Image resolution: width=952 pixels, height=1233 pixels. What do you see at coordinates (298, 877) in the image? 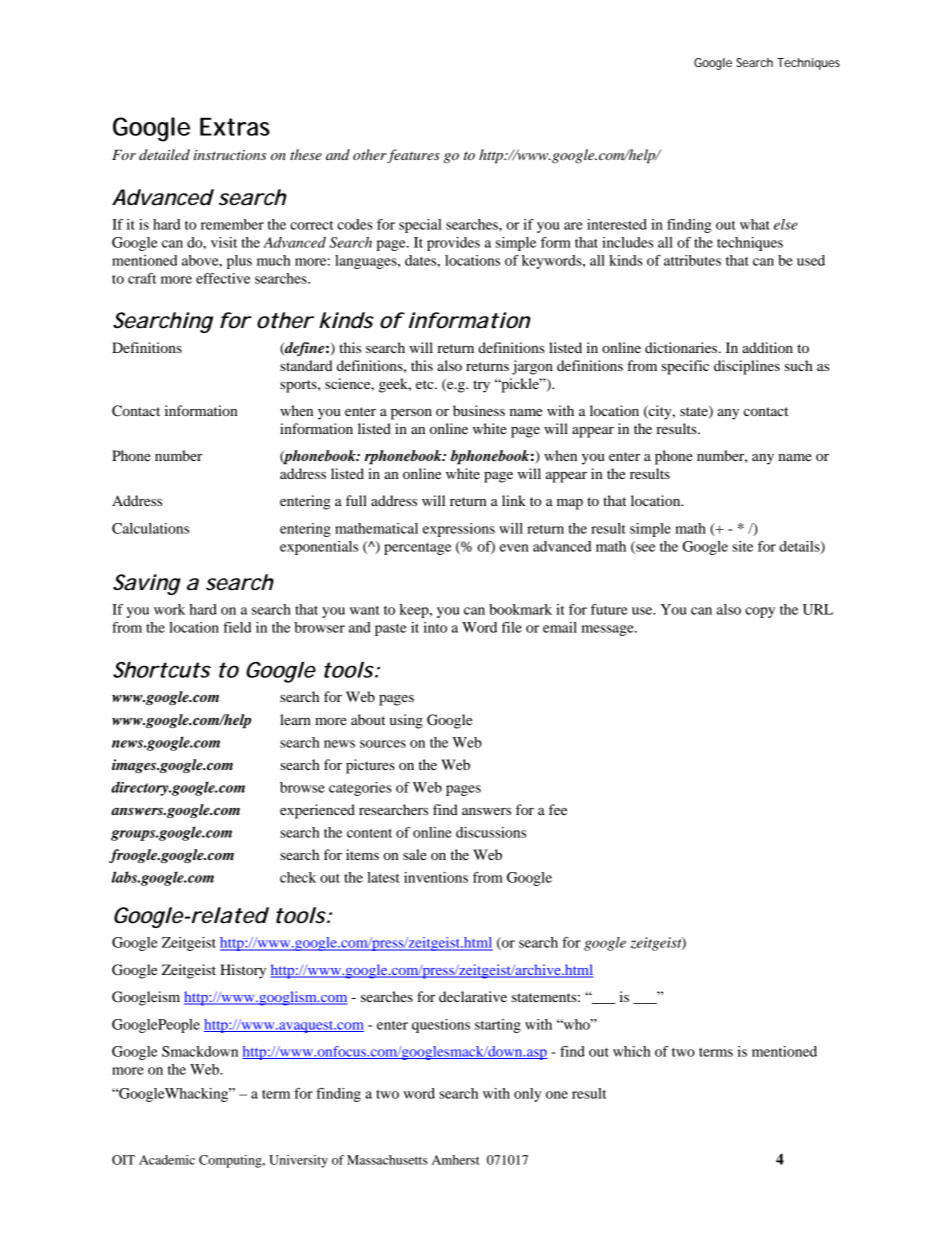
I see `check` at bounding box center [298, 877].
